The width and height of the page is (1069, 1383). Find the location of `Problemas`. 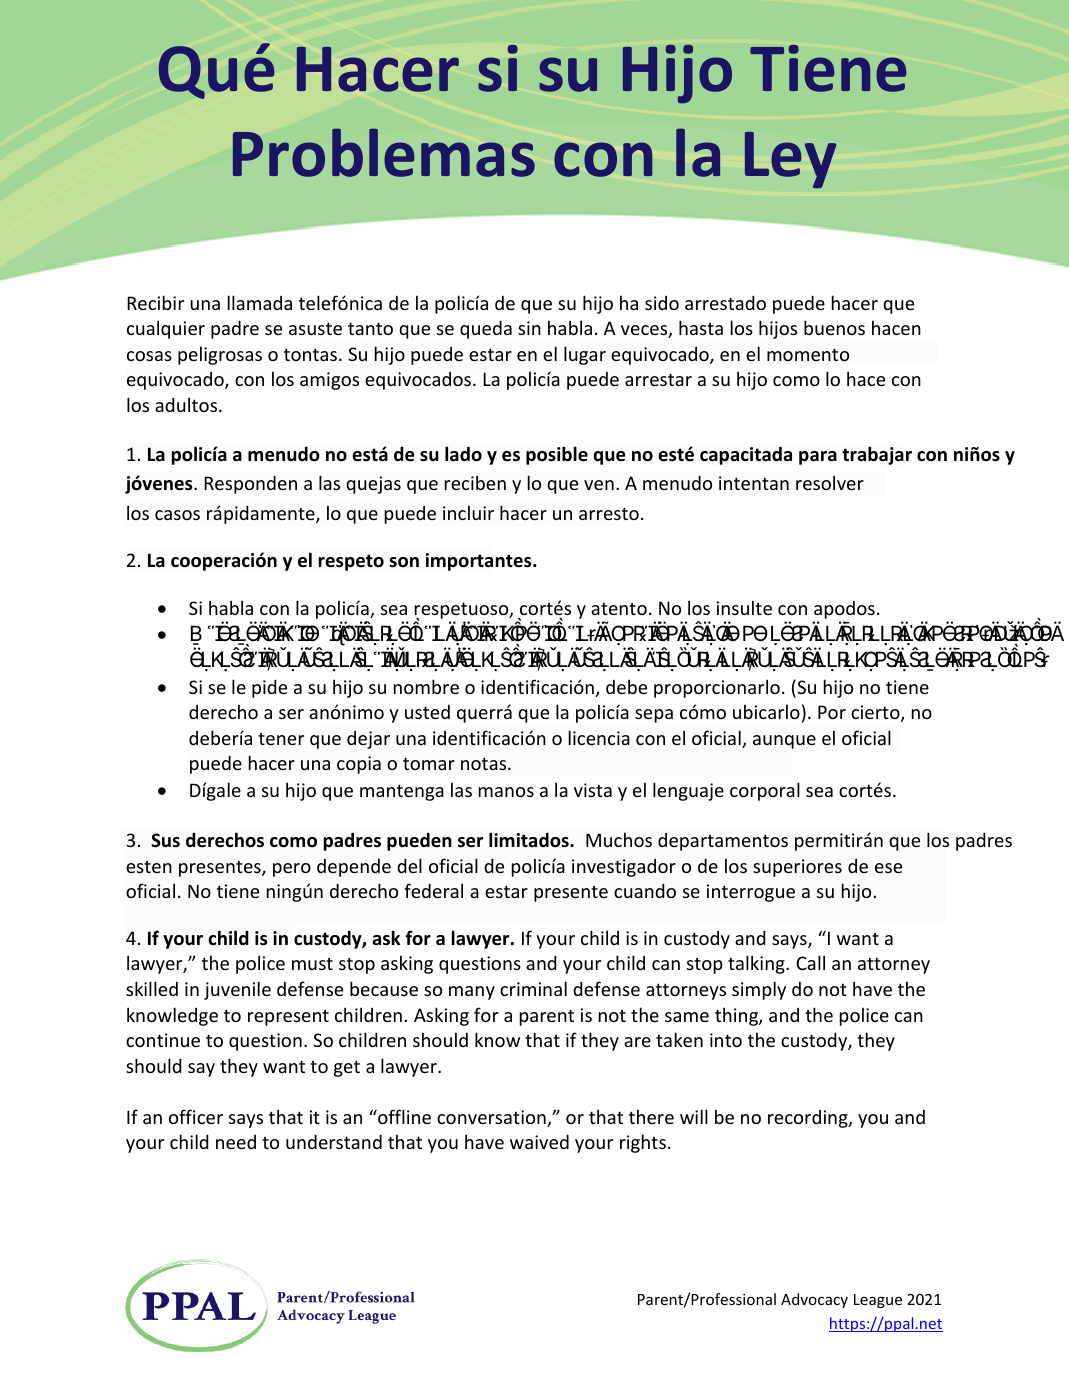

Problemas is located at coordinates (384, 152).
